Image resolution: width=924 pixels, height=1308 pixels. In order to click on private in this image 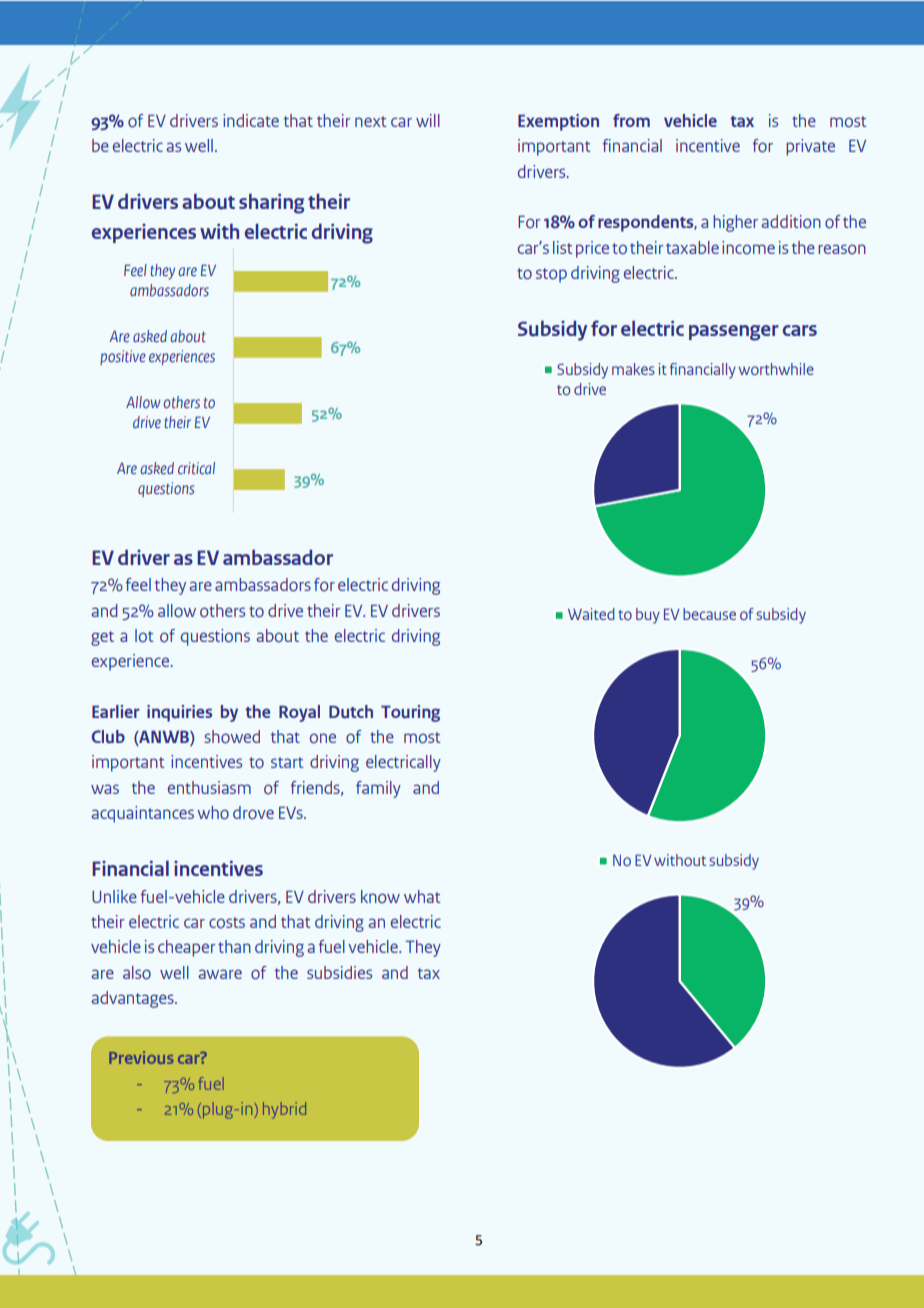, I will do `click(810, 147)`.
